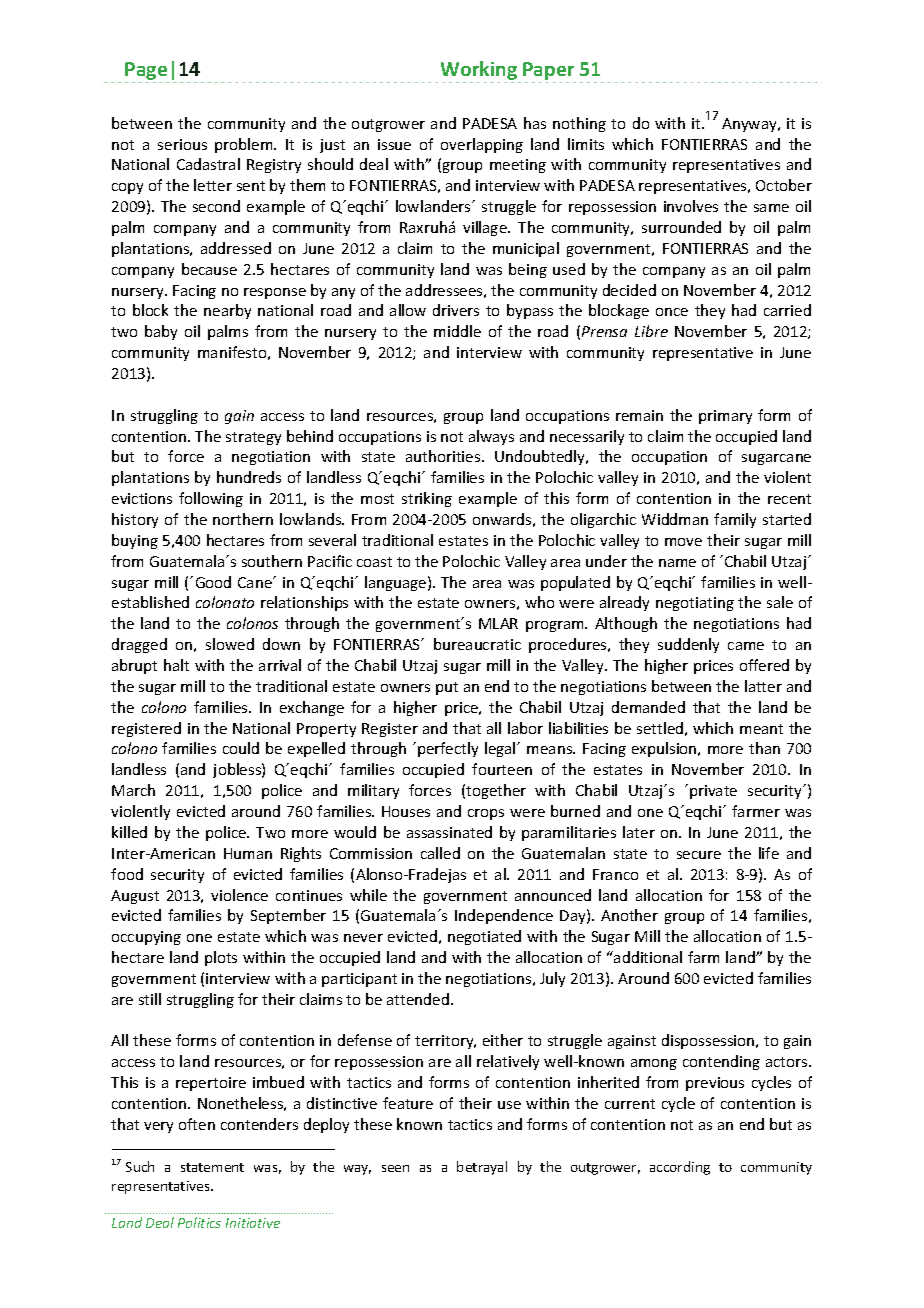 This image has width=924, height=1308. What do you see at coordinates (725, 417) in the image?
I see `primary` at bounding box center [725, 417].
